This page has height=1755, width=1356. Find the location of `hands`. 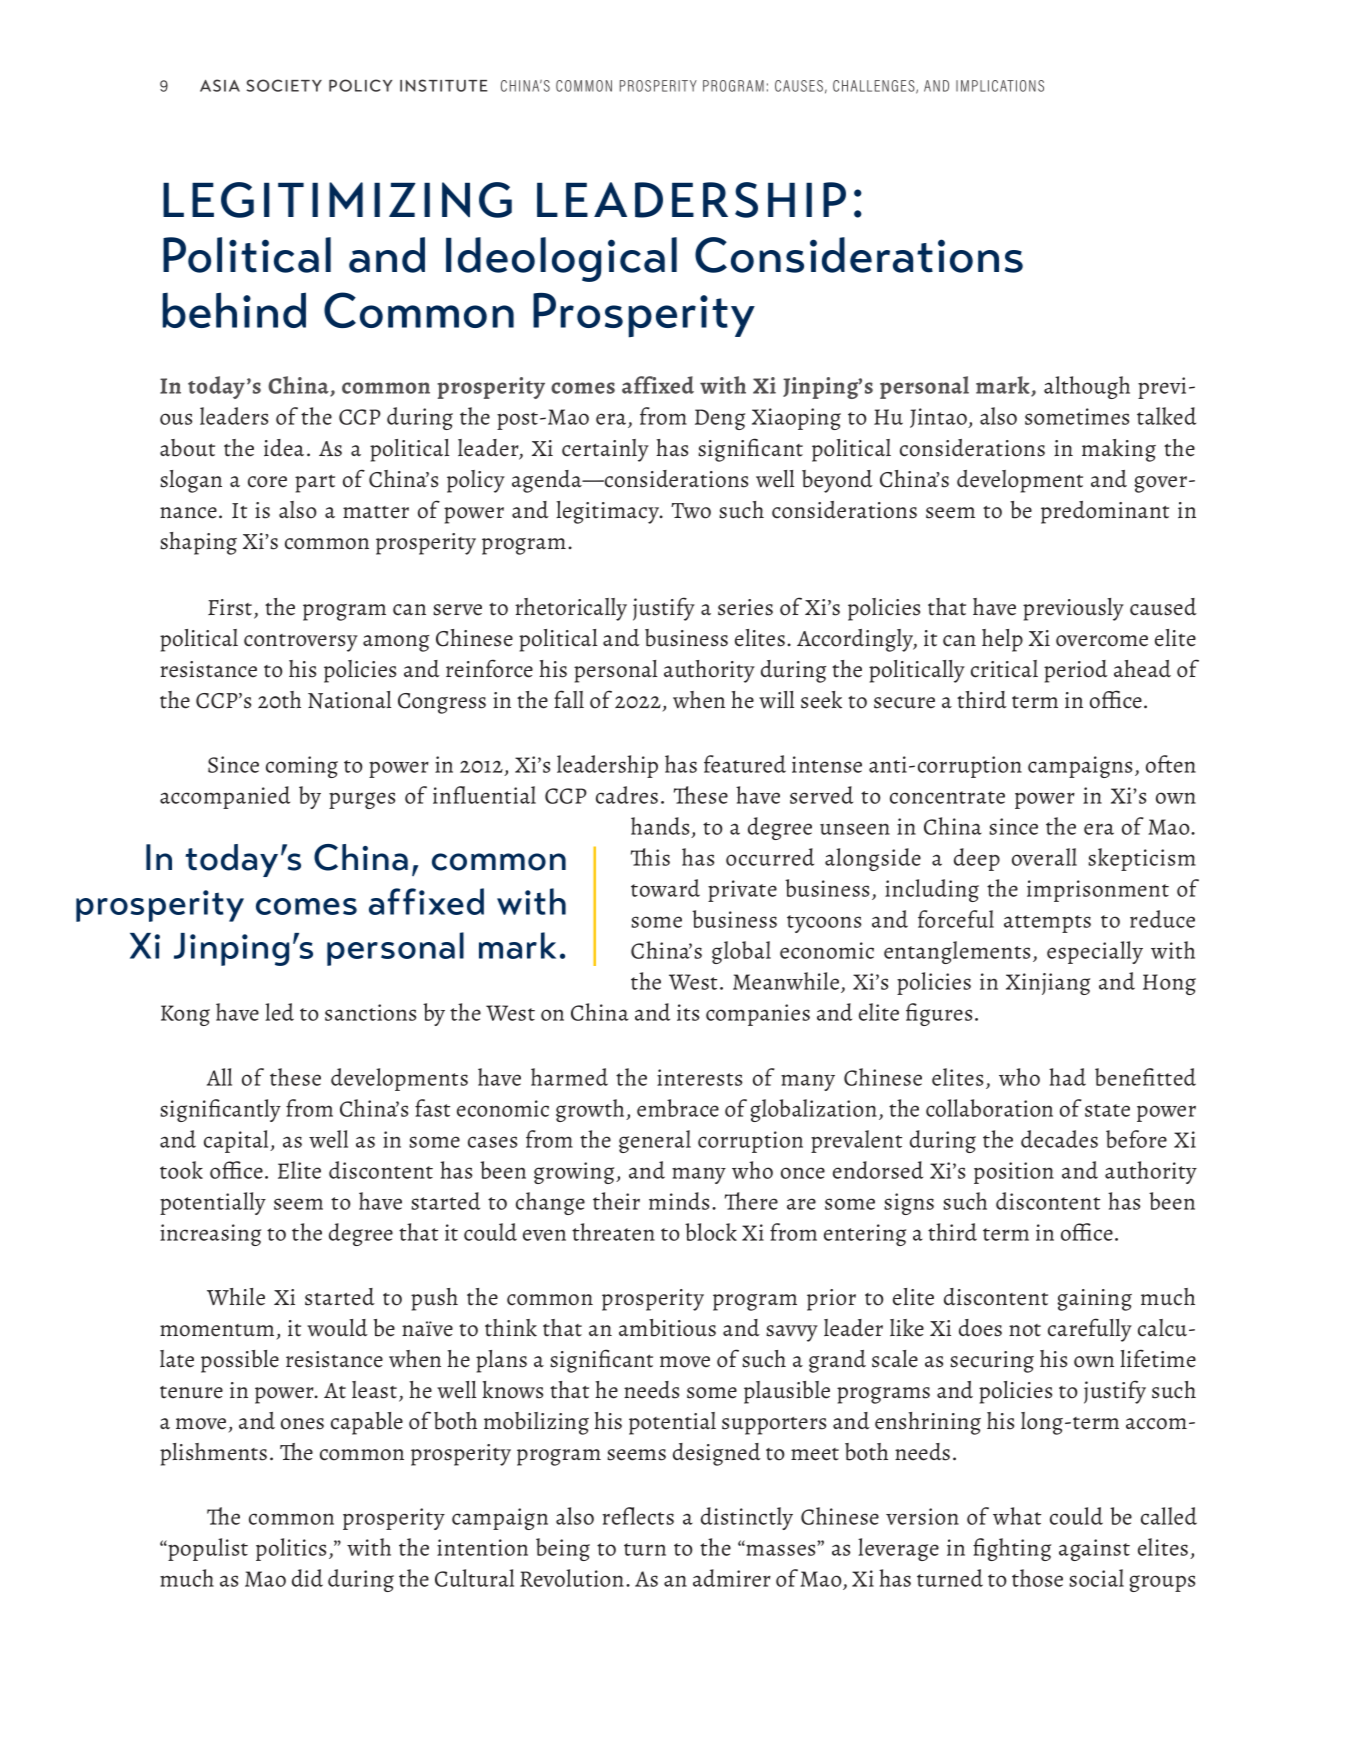

hands is located at coordinates (661, 827).
